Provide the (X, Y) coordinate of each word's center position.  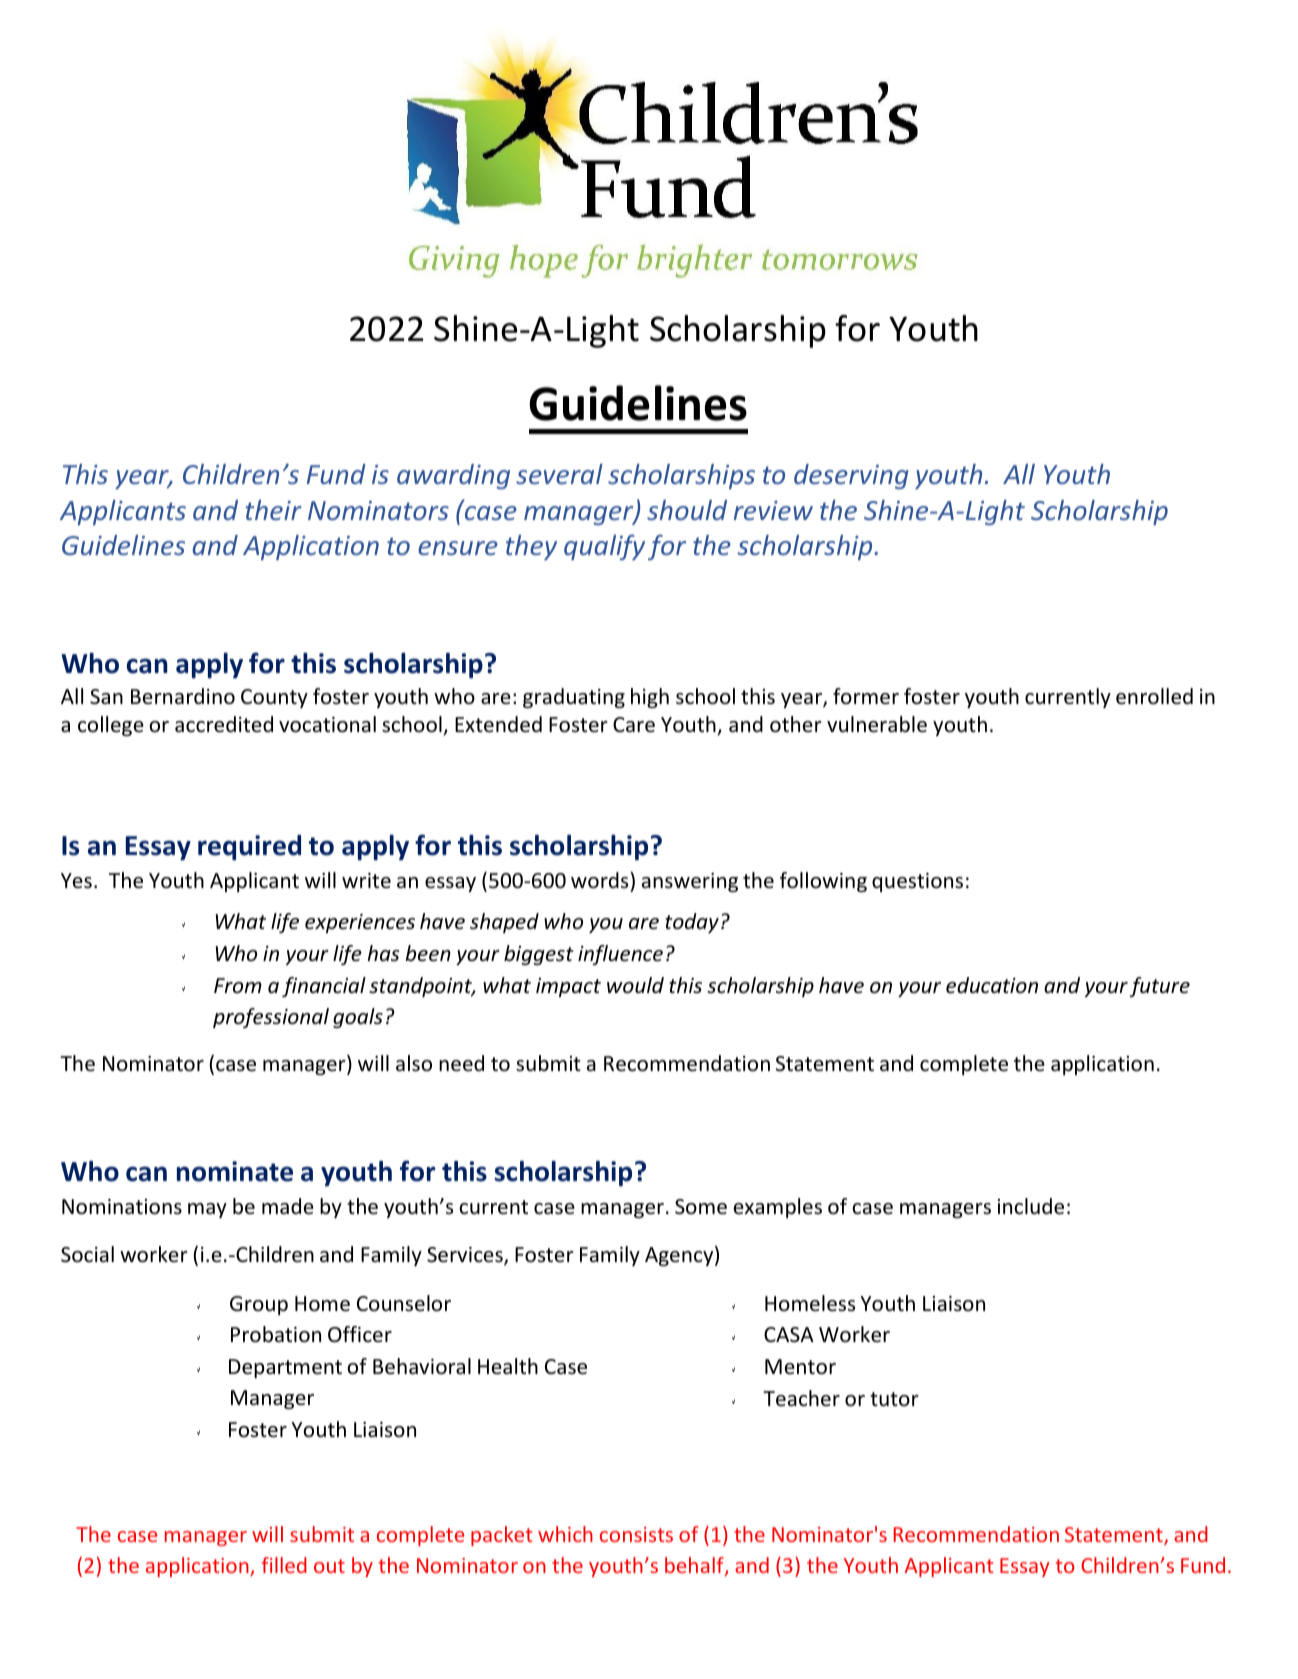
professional (271, 1018)
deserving (851, 476)
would (635, 985)
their (273, 510)
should (687, 510)
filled (284, 1565)
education (992, 985)
